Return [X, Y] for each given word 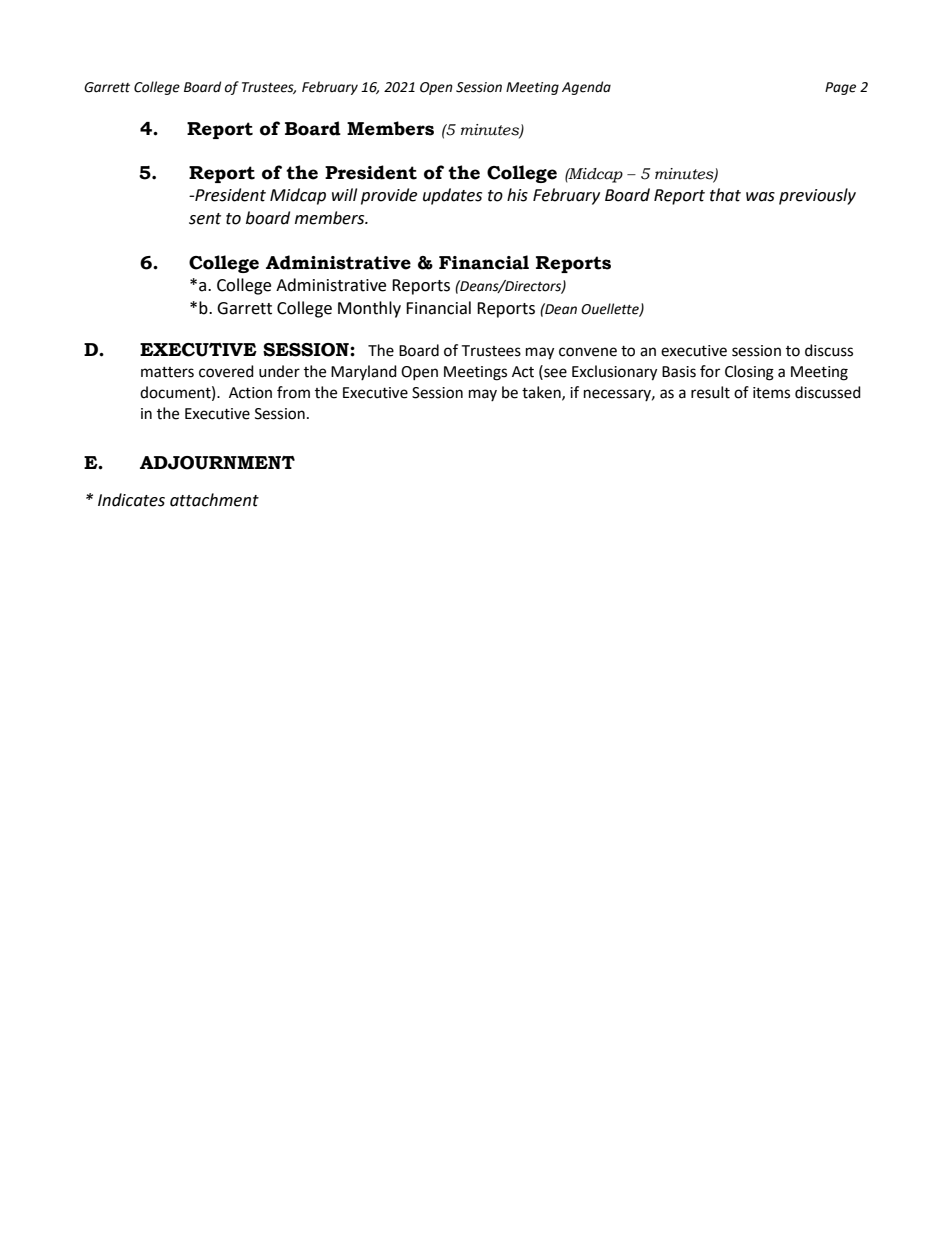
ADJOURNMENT [217, 463]
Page [840, 88]
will [344, 194]
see [554, 374]
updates [452, 196]
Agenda [586, 88]
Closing [749, 373]
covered [226, 371]
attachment [214, 500]
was [760, 197]
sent [205, 219]
